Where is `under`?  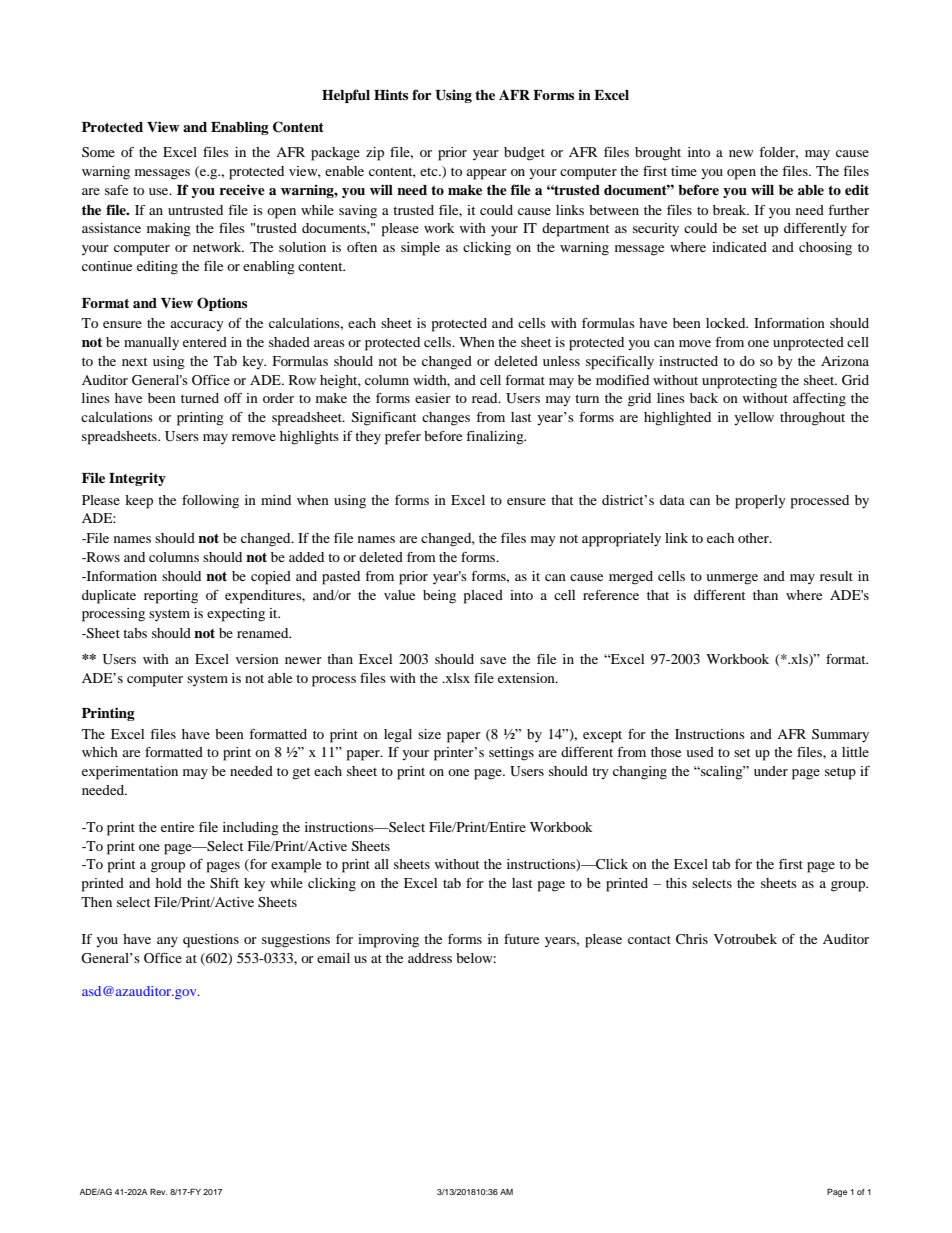 under is located at coordinates (771, 771).
